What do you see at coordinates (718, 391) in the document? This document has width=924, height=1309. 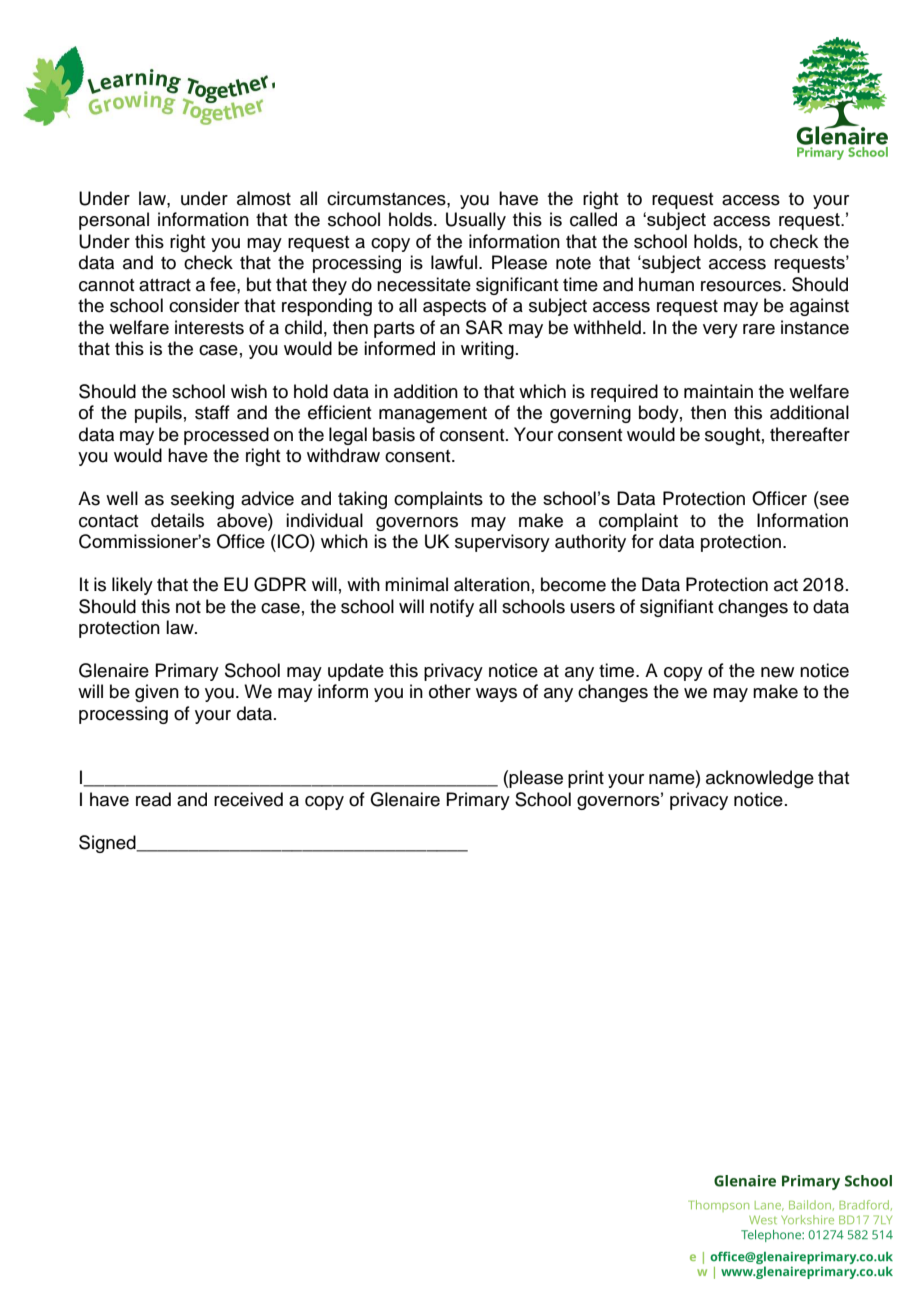 I see `maintain` at bounding box center [718, 391].
